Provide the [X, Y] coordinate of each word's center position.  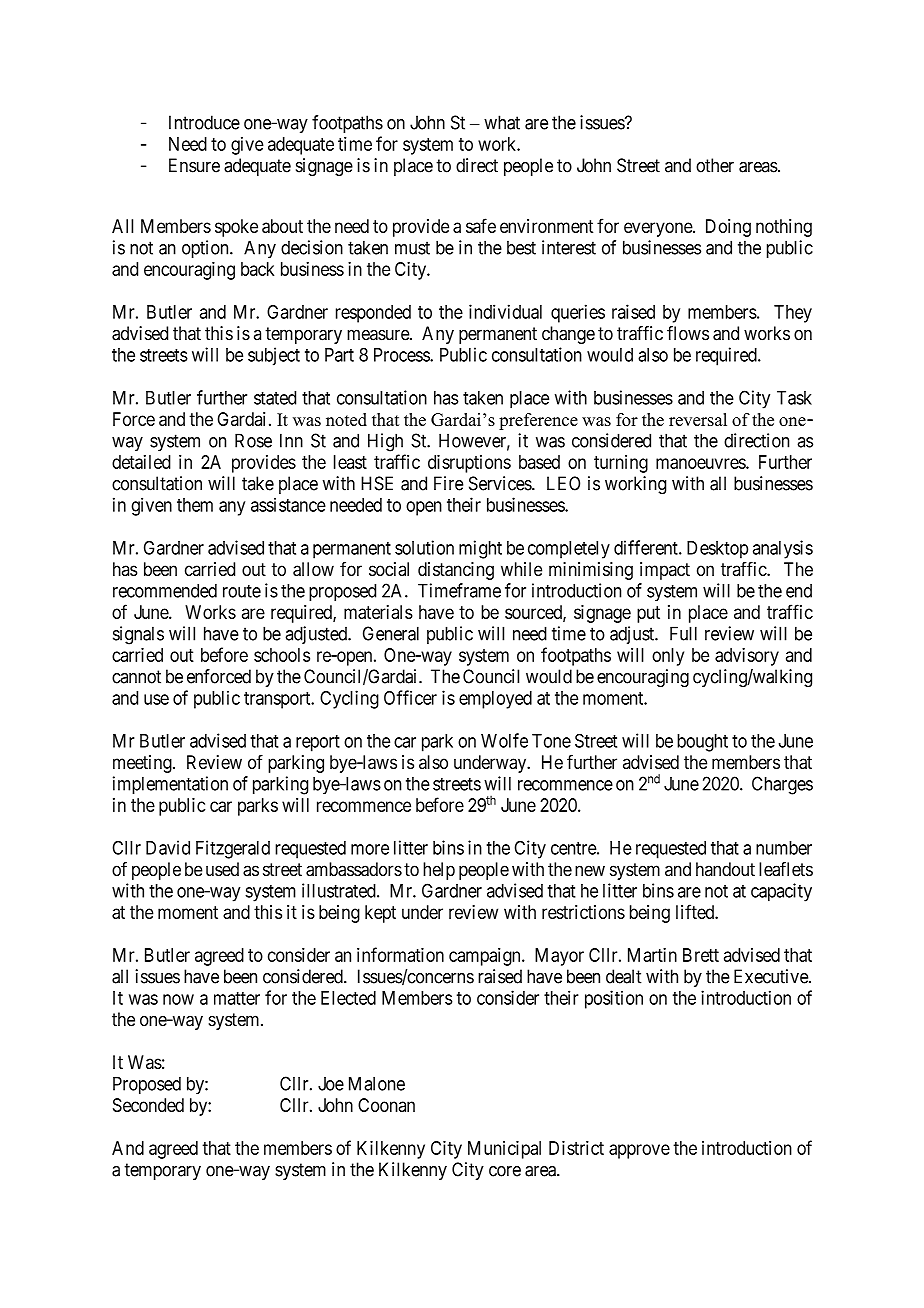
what [502, 122]
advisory [747, 657]
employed [495, 700]
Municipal [504, 1149]
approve [639, 1151]
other [715, 165]
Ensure [194, 165]
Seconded [148, 1105]
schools [282, 655]
